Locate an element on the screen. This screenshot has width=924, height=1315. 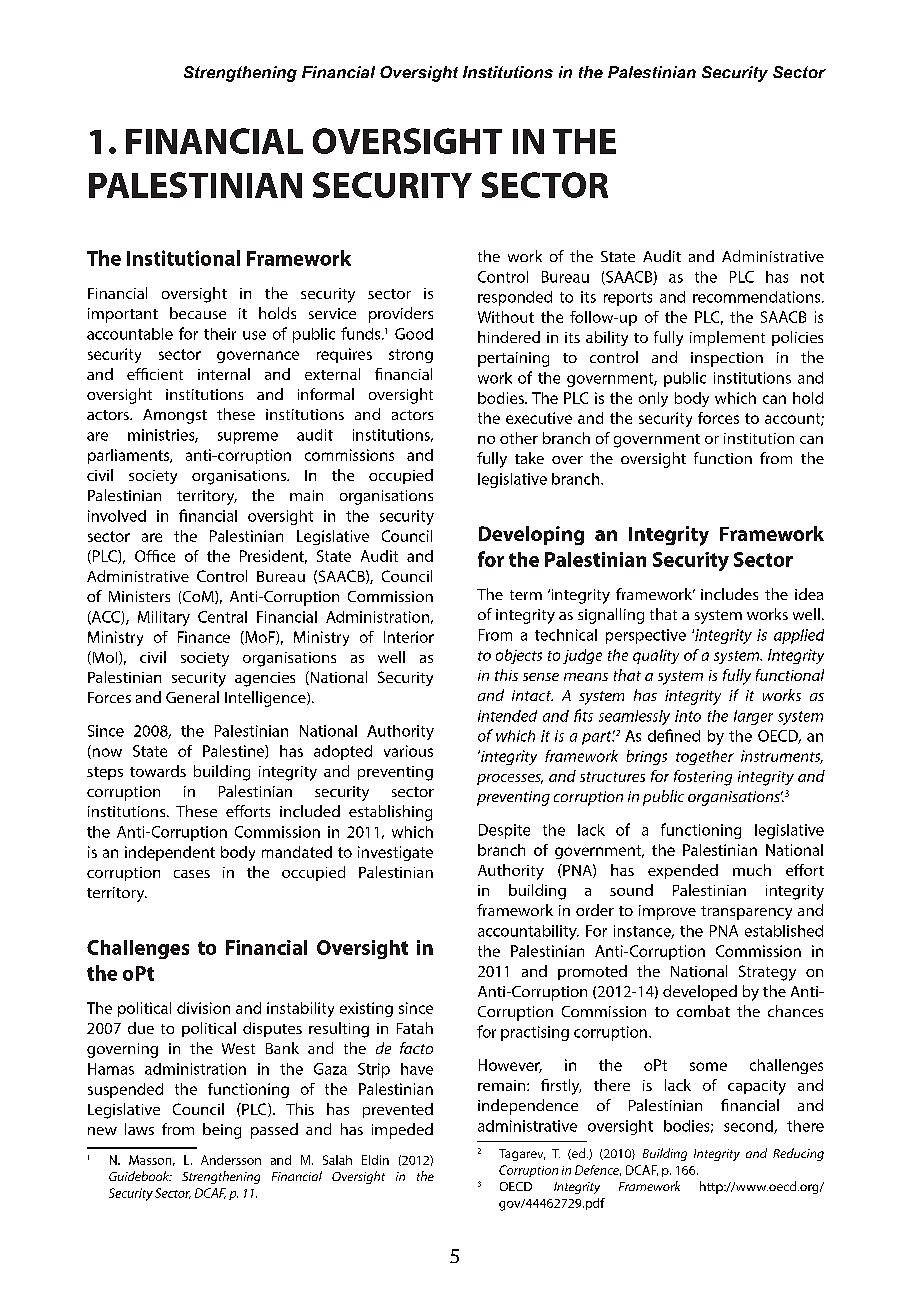
Finance is located at coordinates (204, 637).
